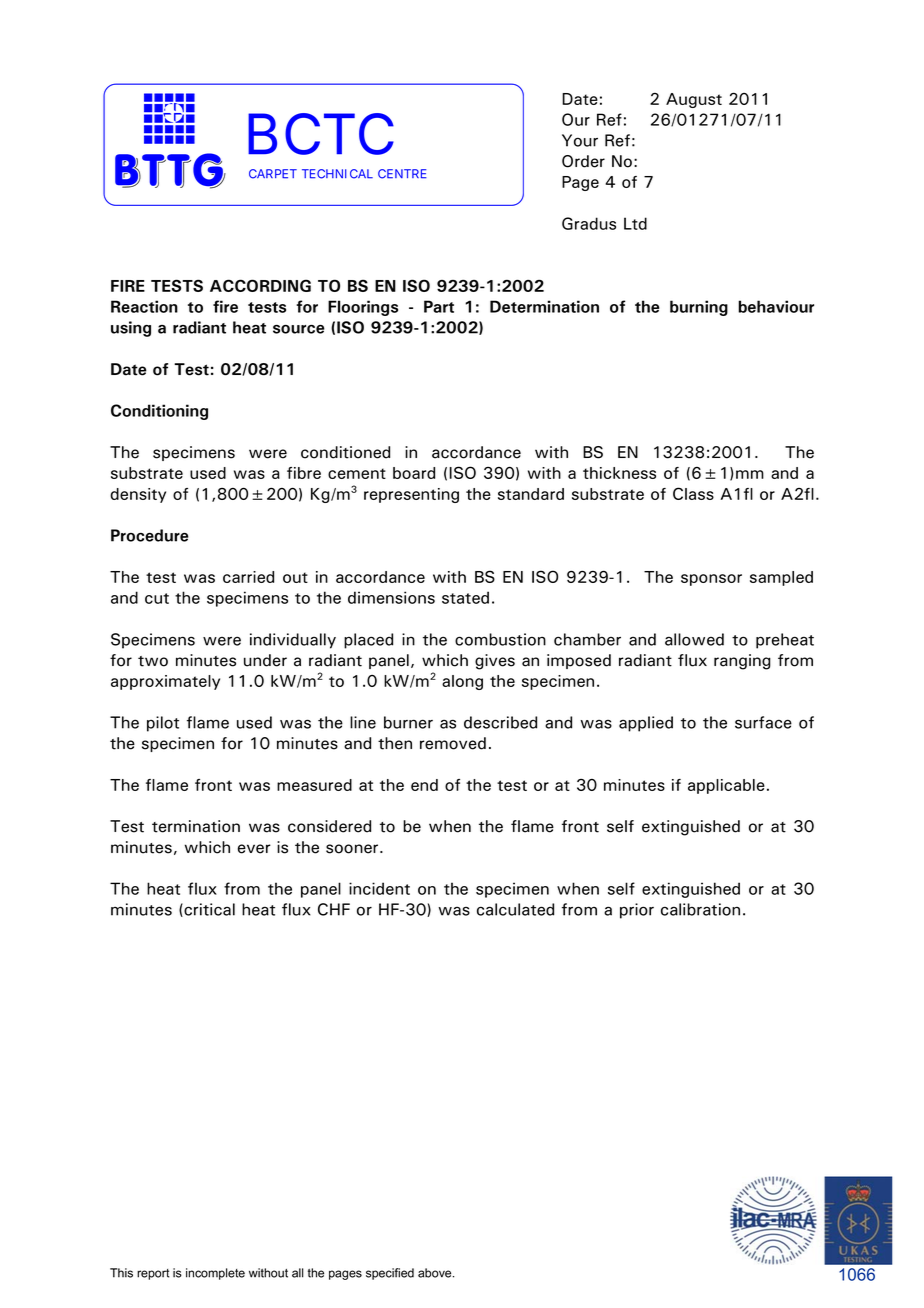 This page has height=1308, width=924. What do you see at coordinates (465, 597) in the page?
I see `stated` at bounding box center [465, 597].
